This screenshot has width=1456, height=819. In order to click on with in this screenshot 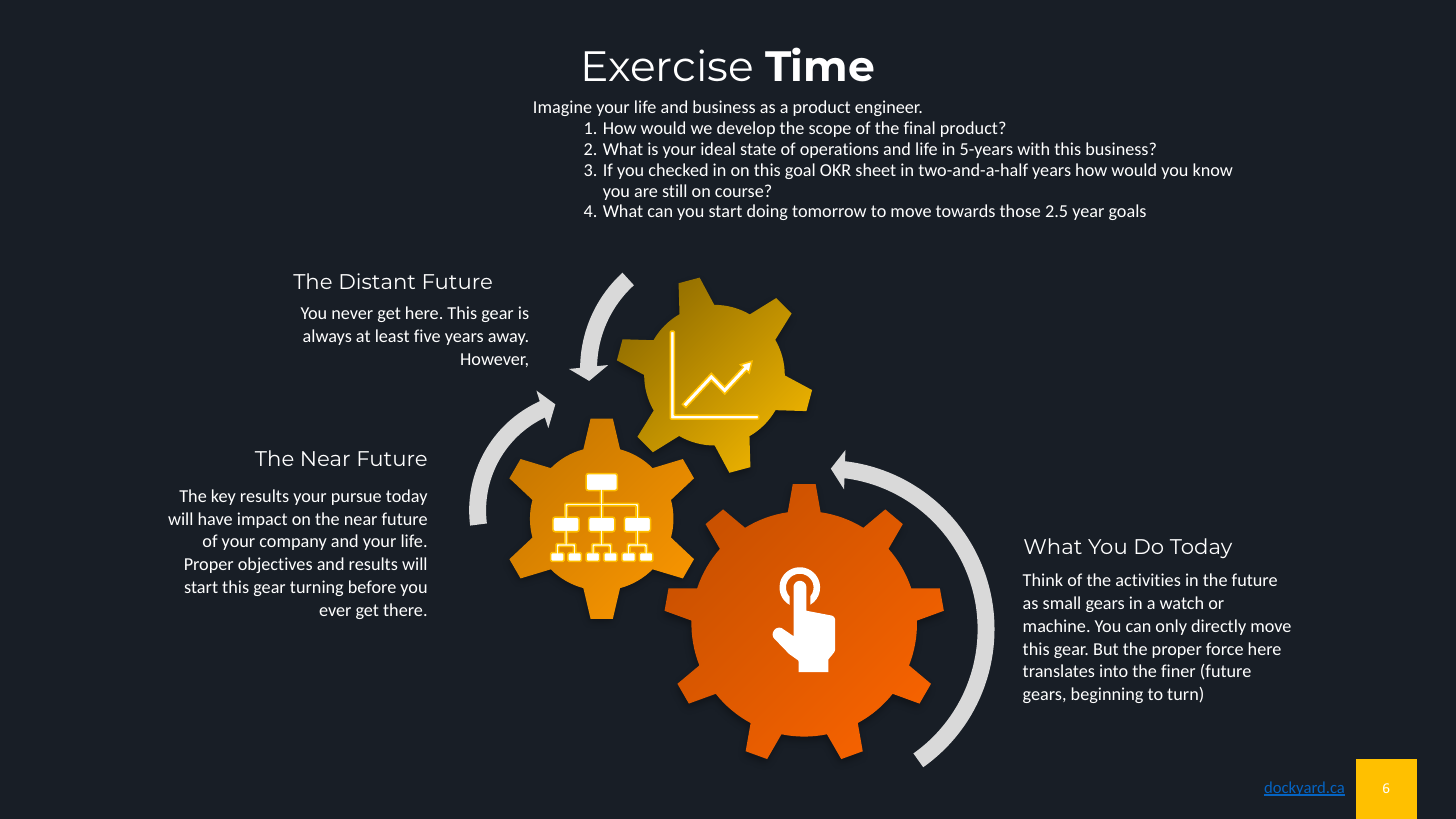, I will do `click(1033, 148)`.
